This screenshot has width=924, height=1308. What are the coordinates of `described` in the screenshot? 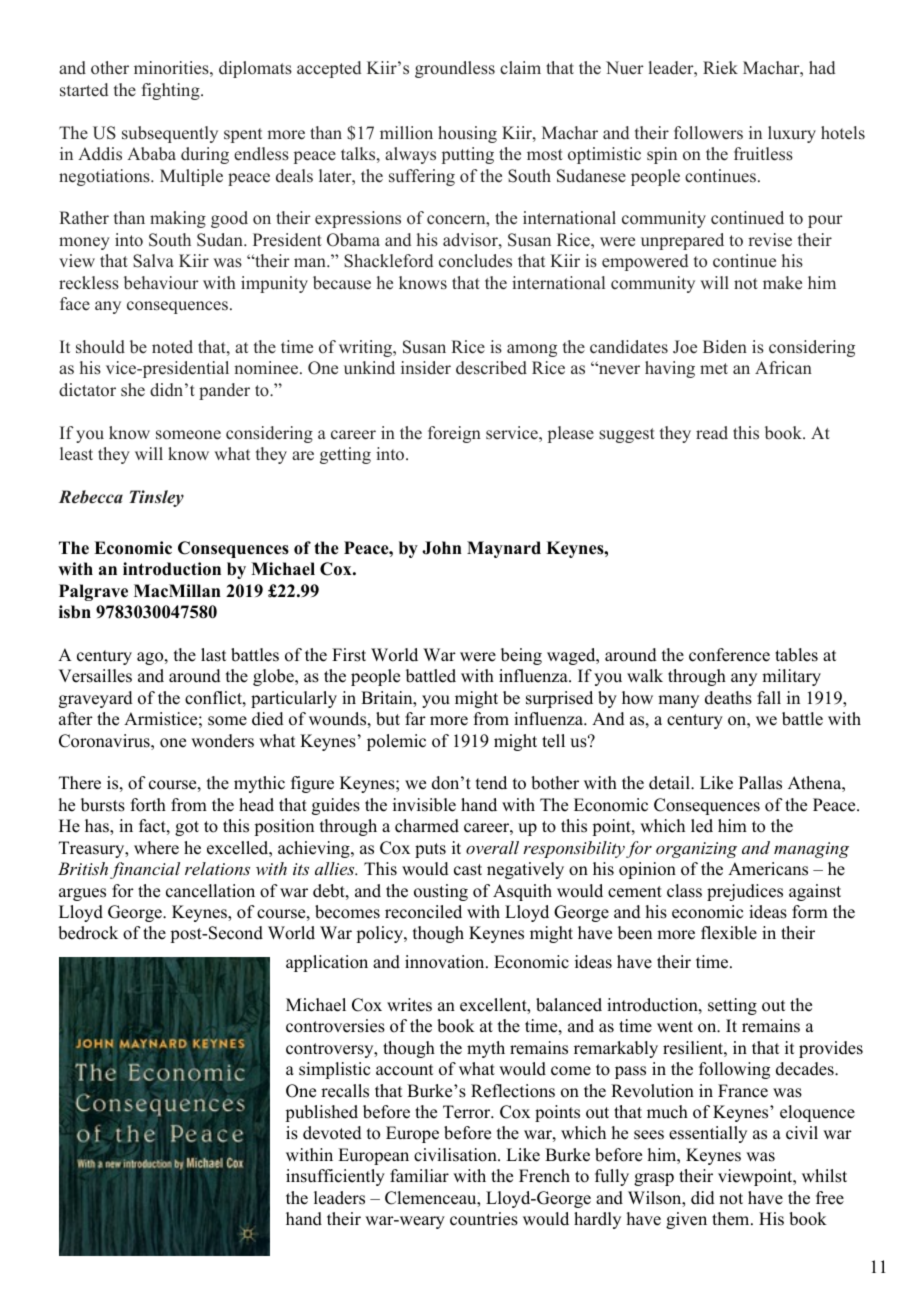 It's located at (491, 368).
